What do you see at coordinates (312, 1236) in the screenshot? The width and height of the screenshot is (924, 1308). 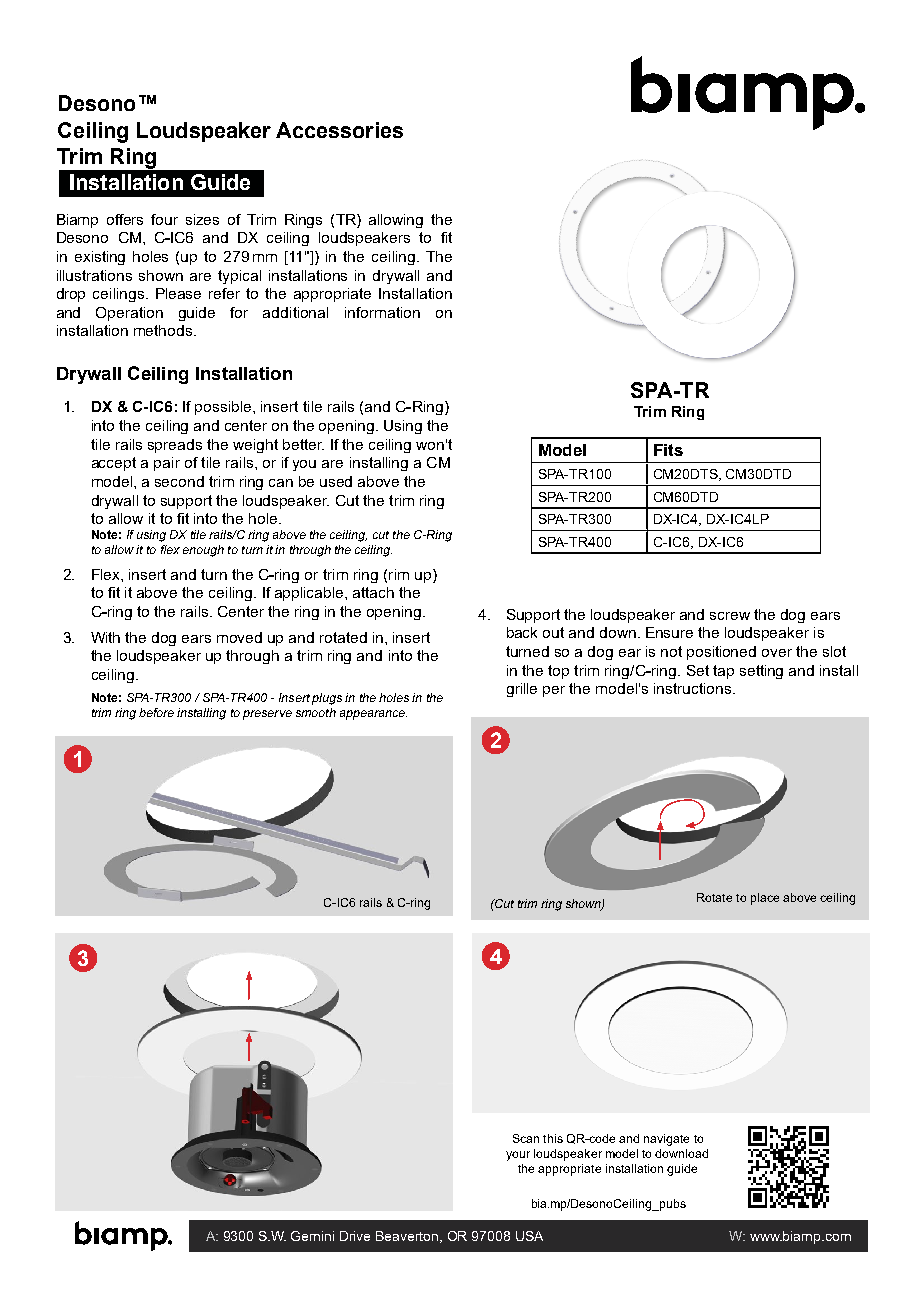 I see `Gemini` at bounding box center [312, 1236].
